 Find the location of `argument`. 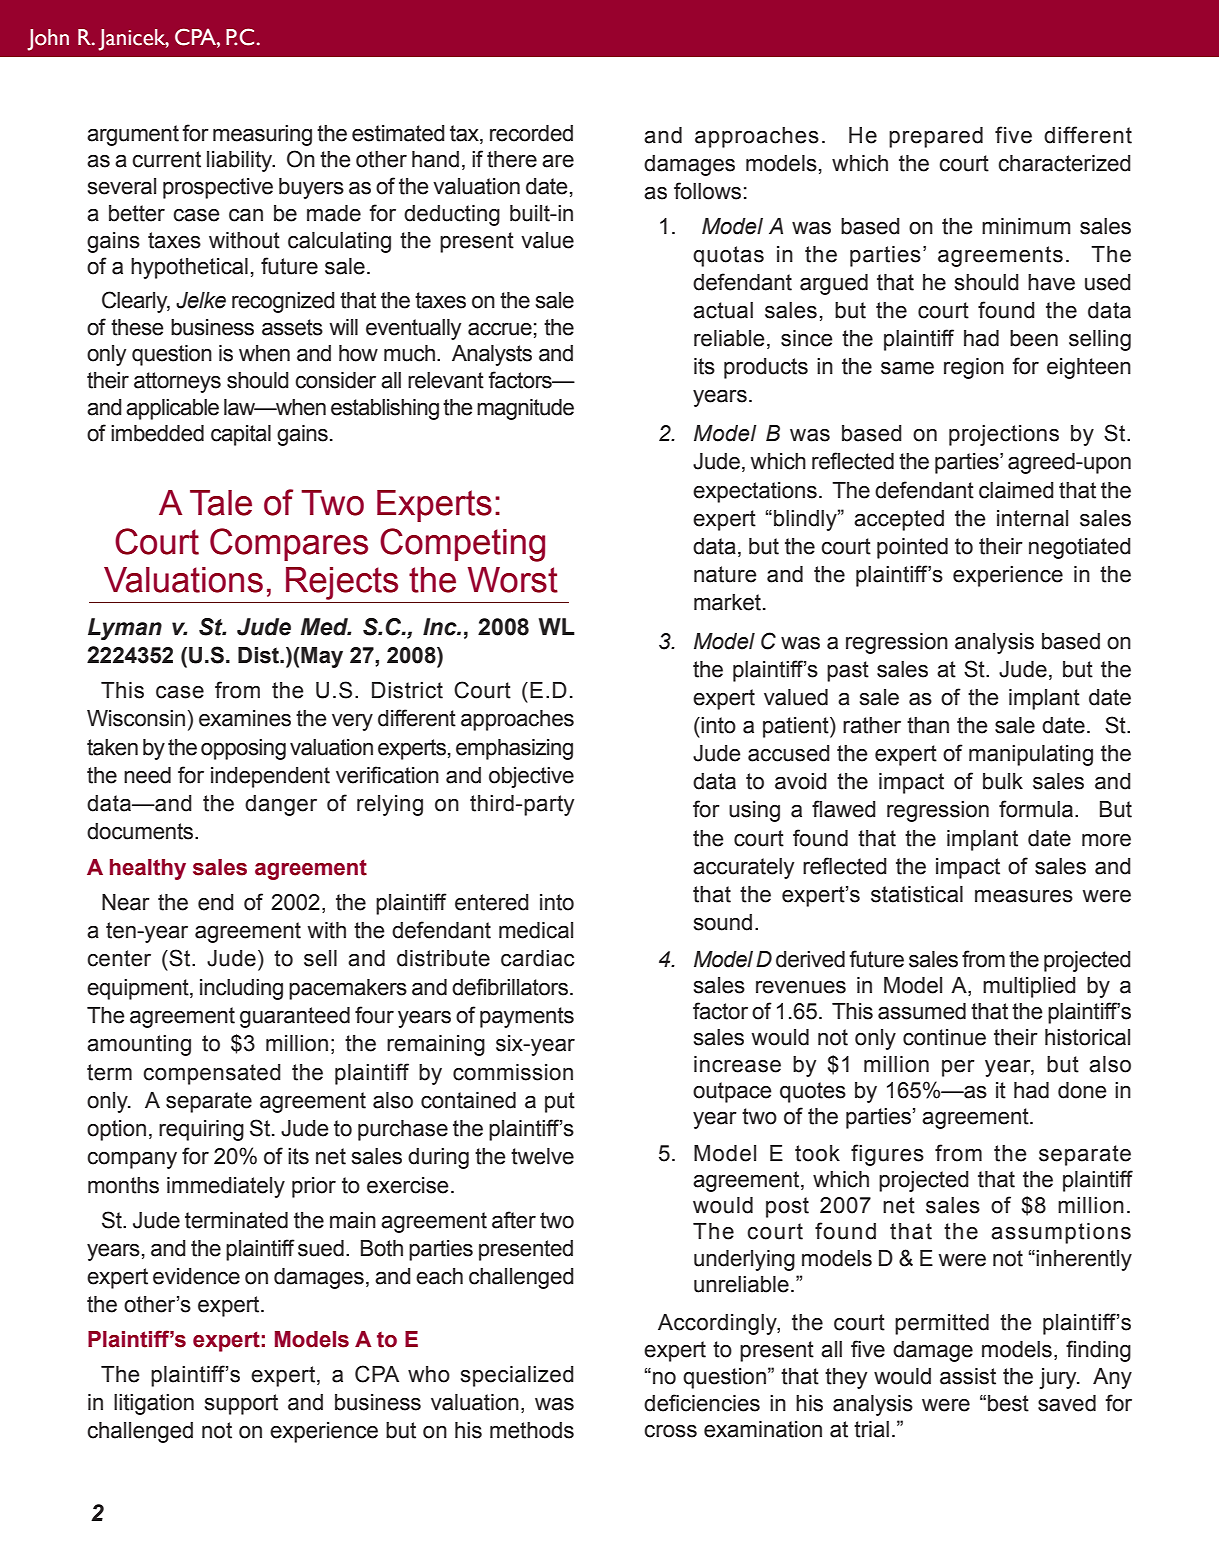

argument is located at coordinates (133, 135).
